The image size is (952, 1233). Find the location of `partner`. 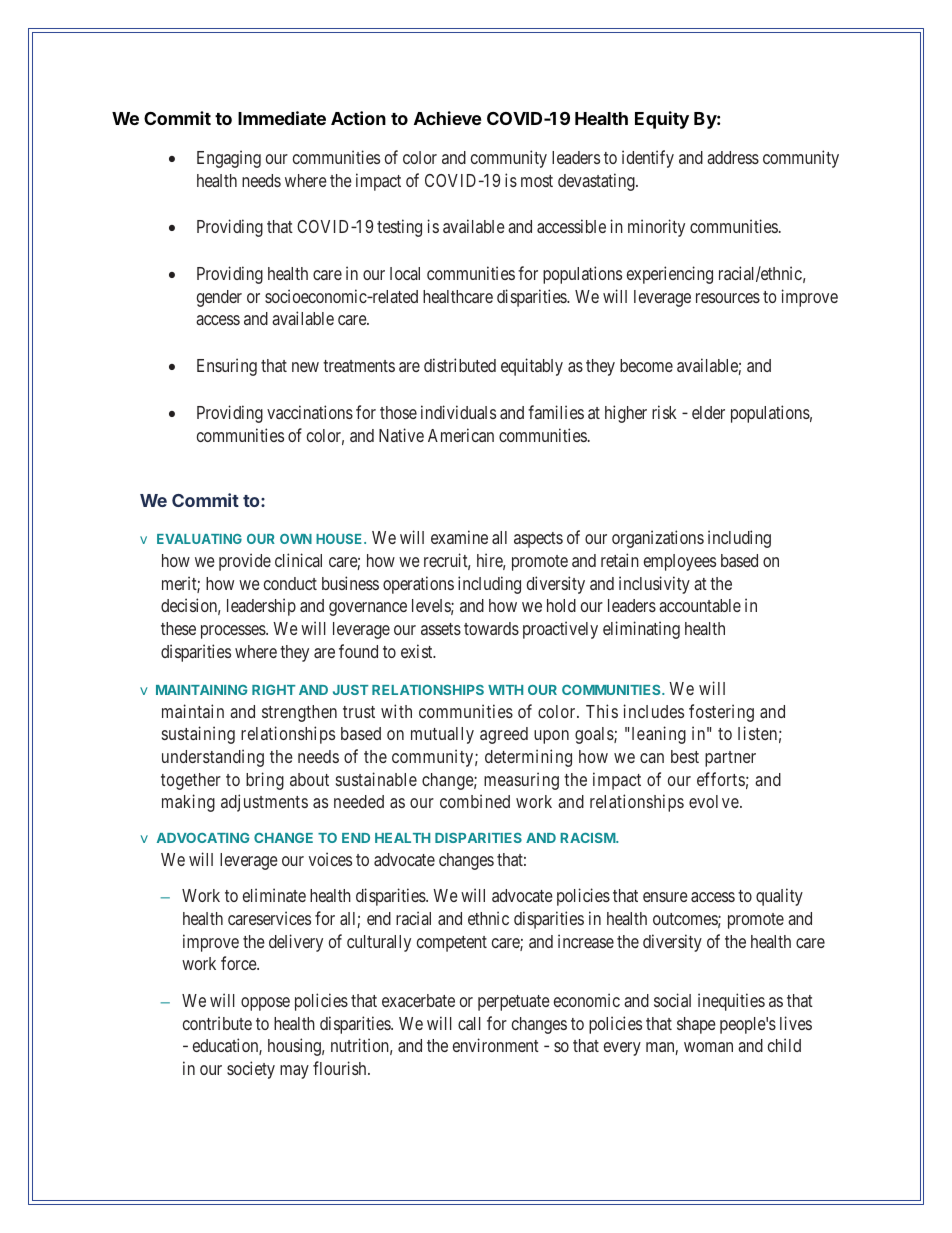

partner is located at coordinates (730, 759).
